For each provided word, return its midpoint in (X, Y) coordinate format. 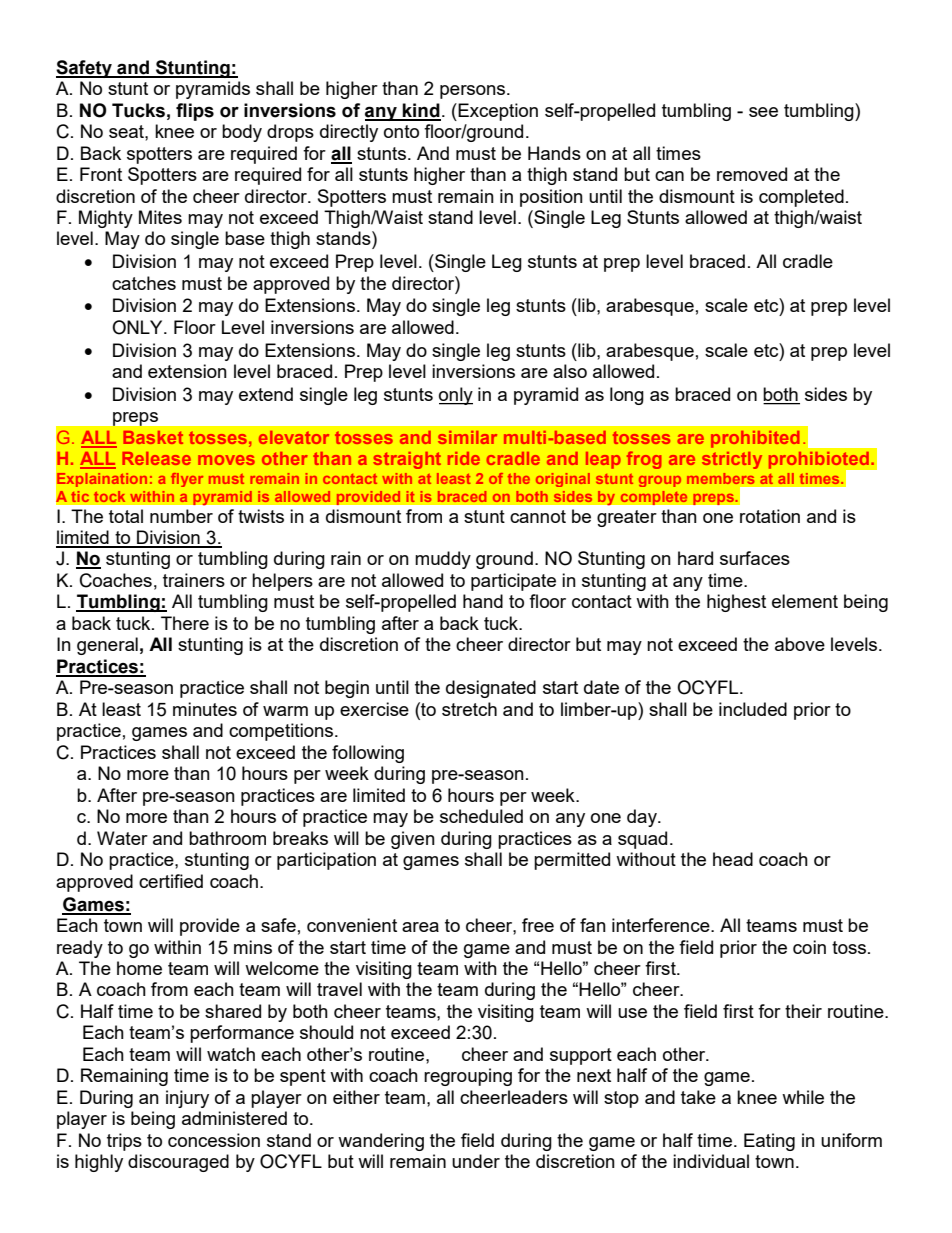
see (763, 112)
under (476, 1161)
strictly (732, 460)
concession (214, 1140)
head (733, 859)
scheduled (481, 816)
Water (122, 838)
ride (464, 458)
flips (195, 112)
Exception (497, 112)
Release (156, 458)
